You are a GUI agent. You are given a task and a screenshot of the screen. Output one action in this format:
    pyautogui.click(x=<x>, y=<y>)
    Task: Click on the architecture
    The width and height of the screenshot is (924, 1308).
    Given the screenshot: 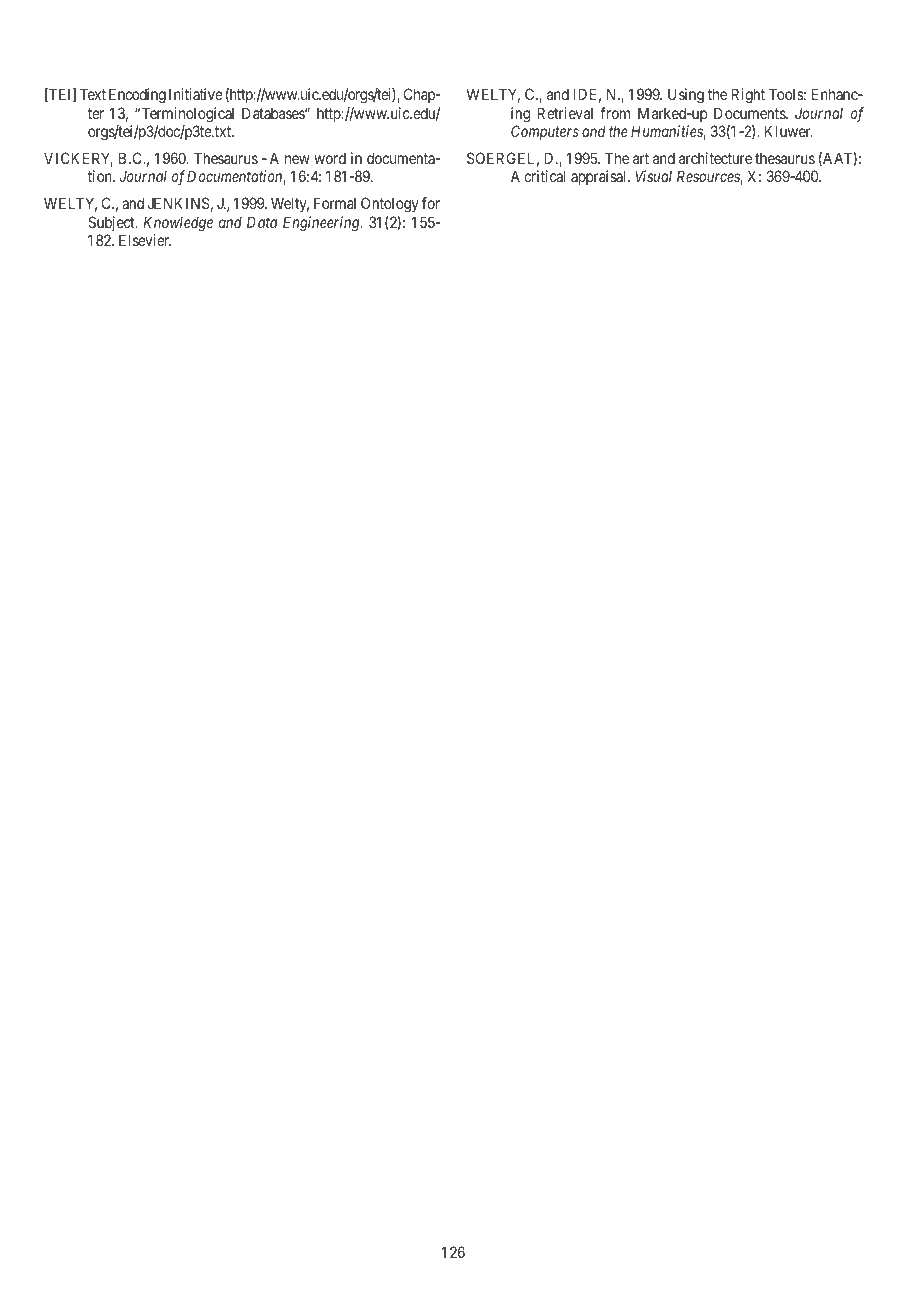 What is the action you would take?
    pyautogui.click(x=715, y=158)
